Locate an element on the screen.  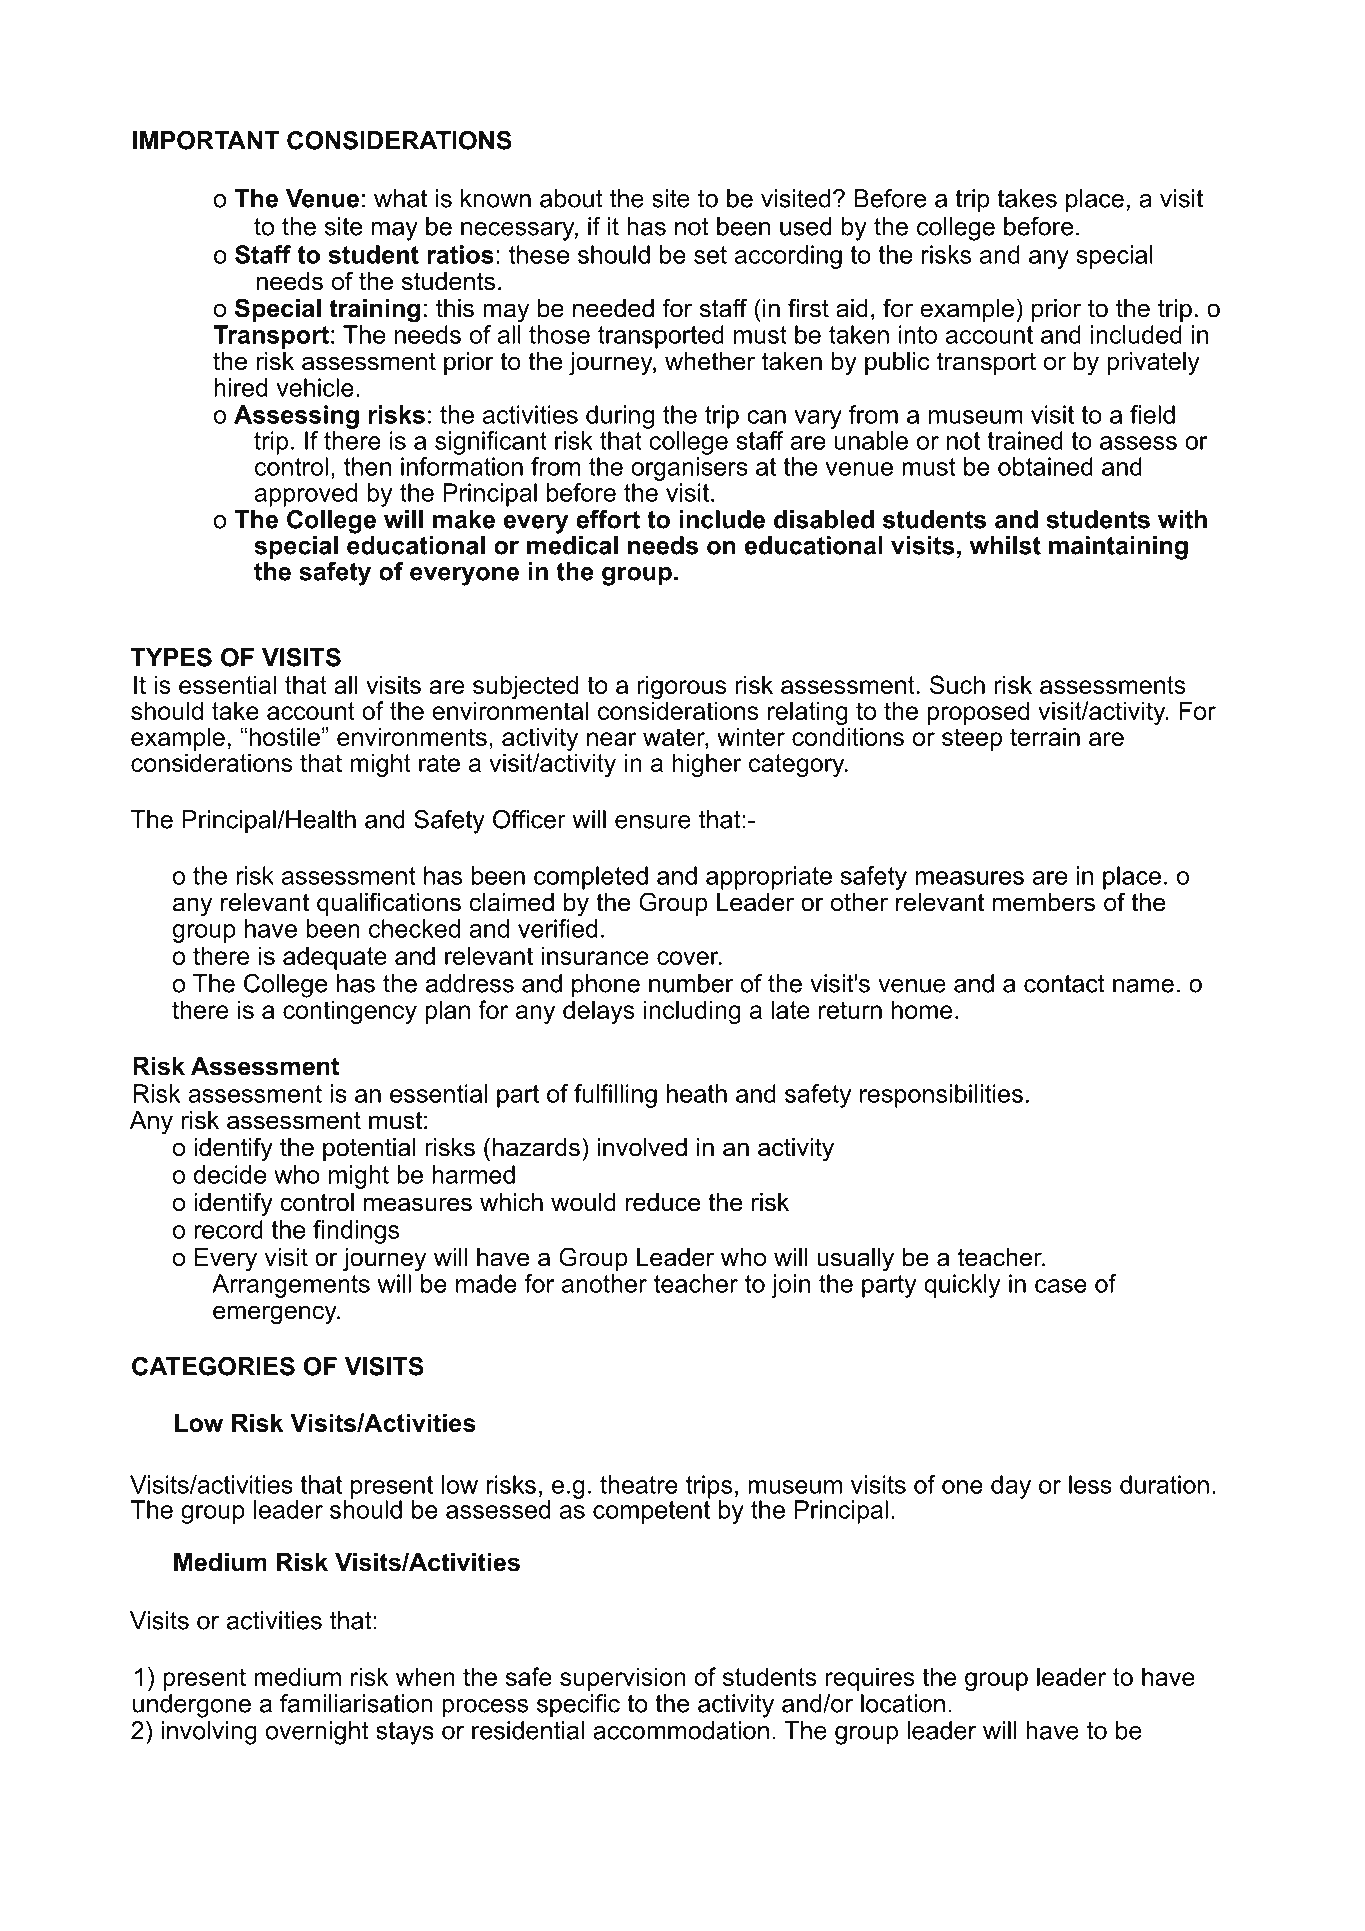
effort is located at coordinates (608, 519).
